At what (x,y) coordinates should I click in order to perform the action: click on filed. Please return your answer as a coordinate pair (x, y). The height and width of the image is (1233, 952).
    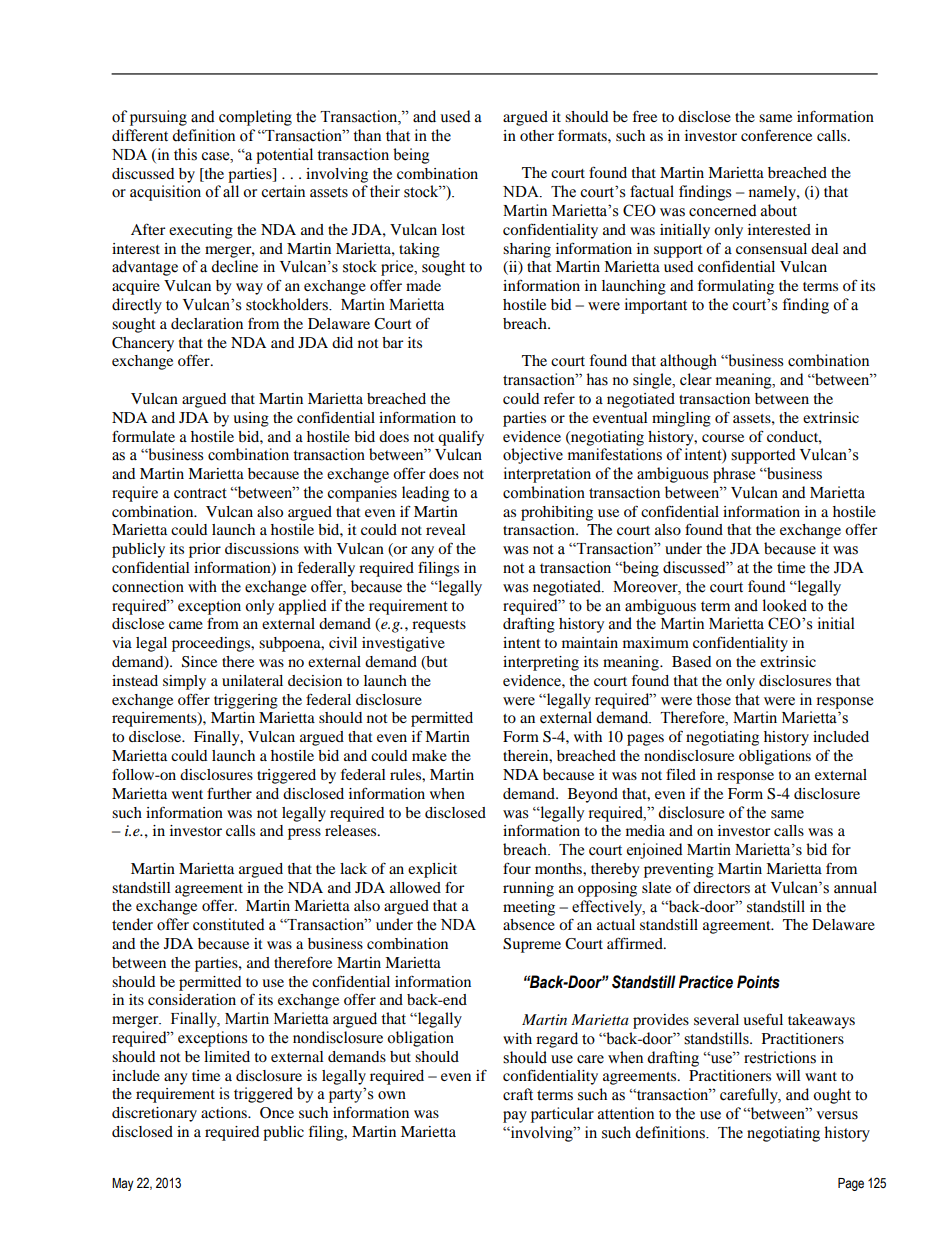
    Looking at the image, I should click on (681, 774).
